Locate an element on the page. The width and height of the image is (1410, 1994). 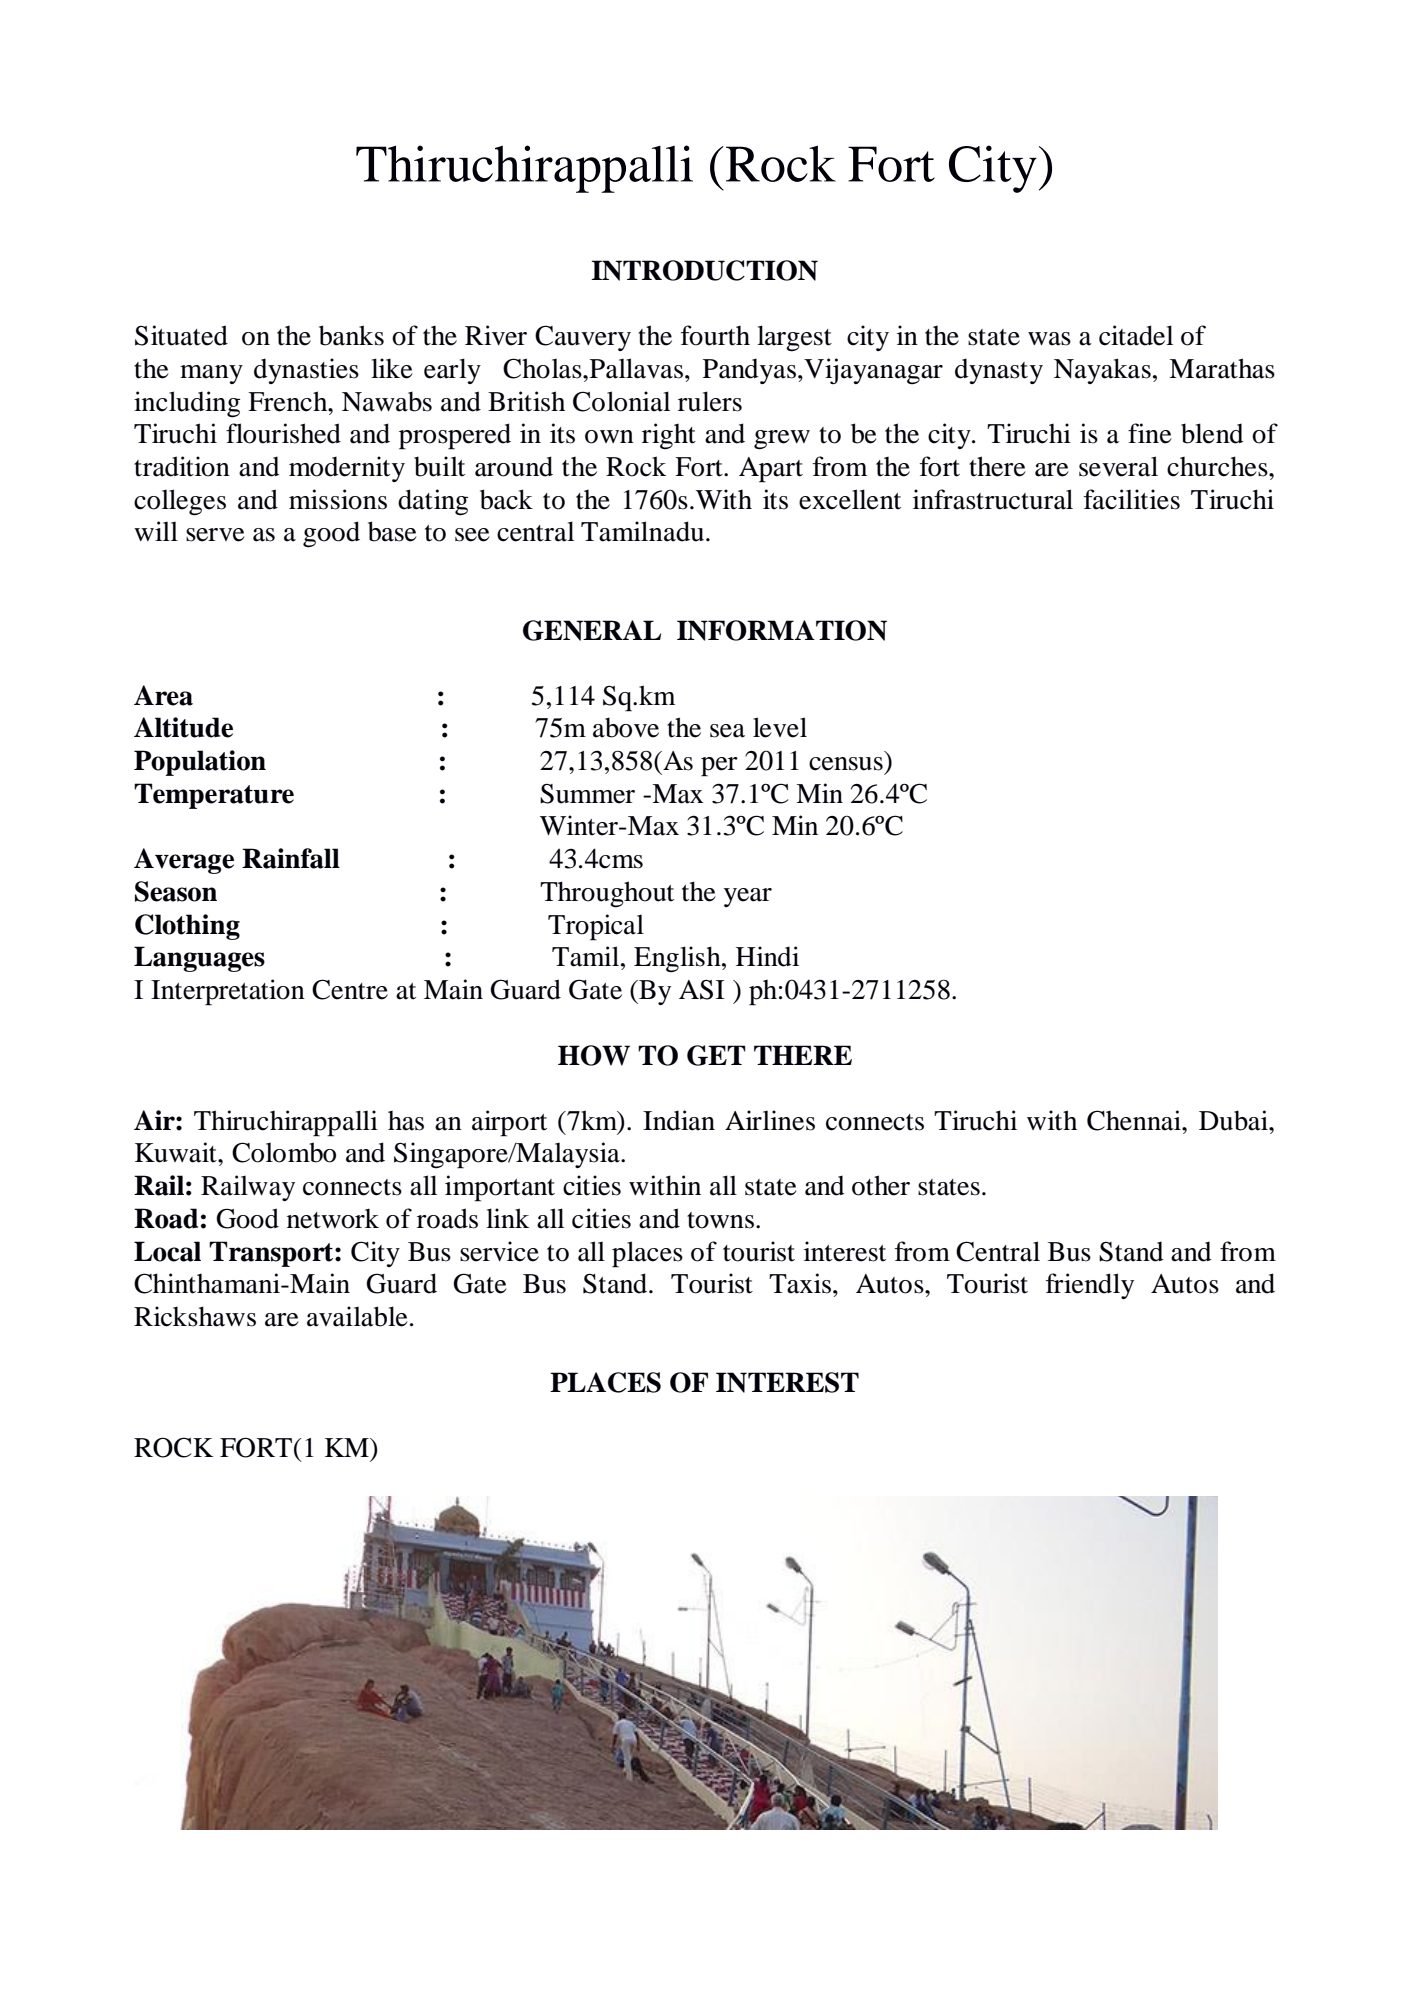
citadel is located at coordinates (1136, 335).
